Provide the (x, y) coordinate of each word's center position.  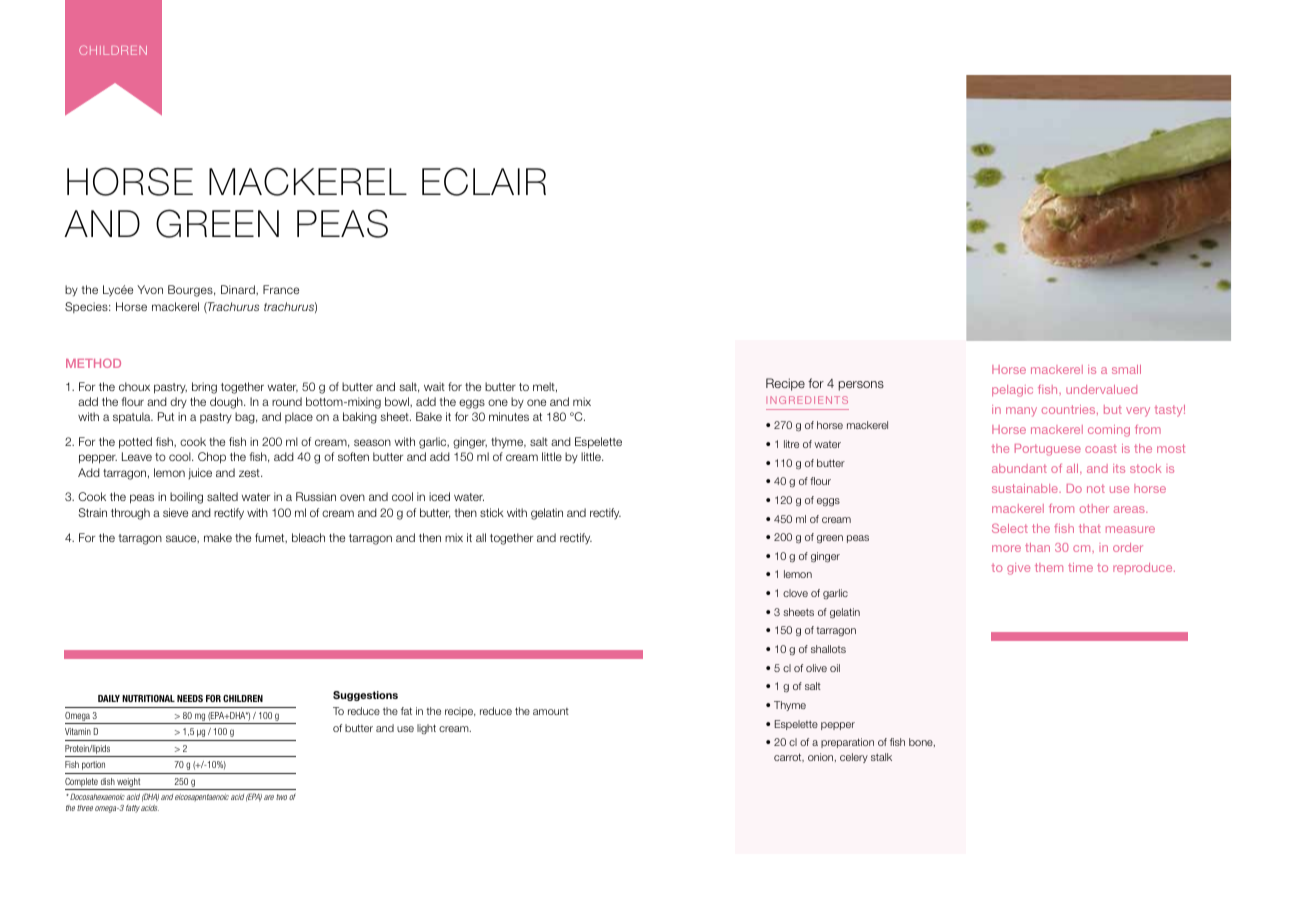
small (1126, 369)
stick (492, 512)
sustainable (1026, 488)
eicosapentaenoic (202, 797)
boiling (186, 498)
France (281, 289)
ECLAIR (484, 181)
